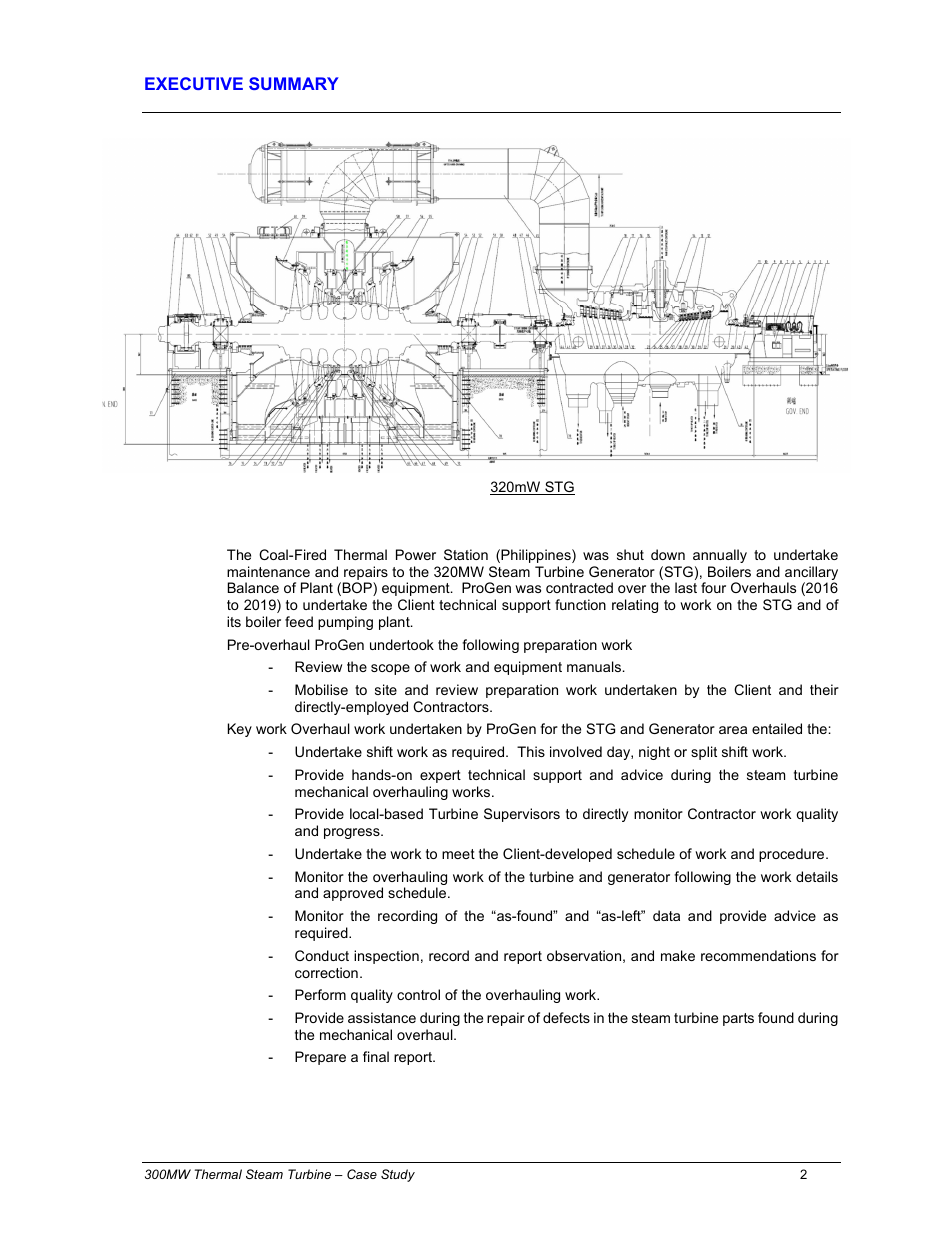  I want to click on EXECUTIVE, so click(194, 83).
